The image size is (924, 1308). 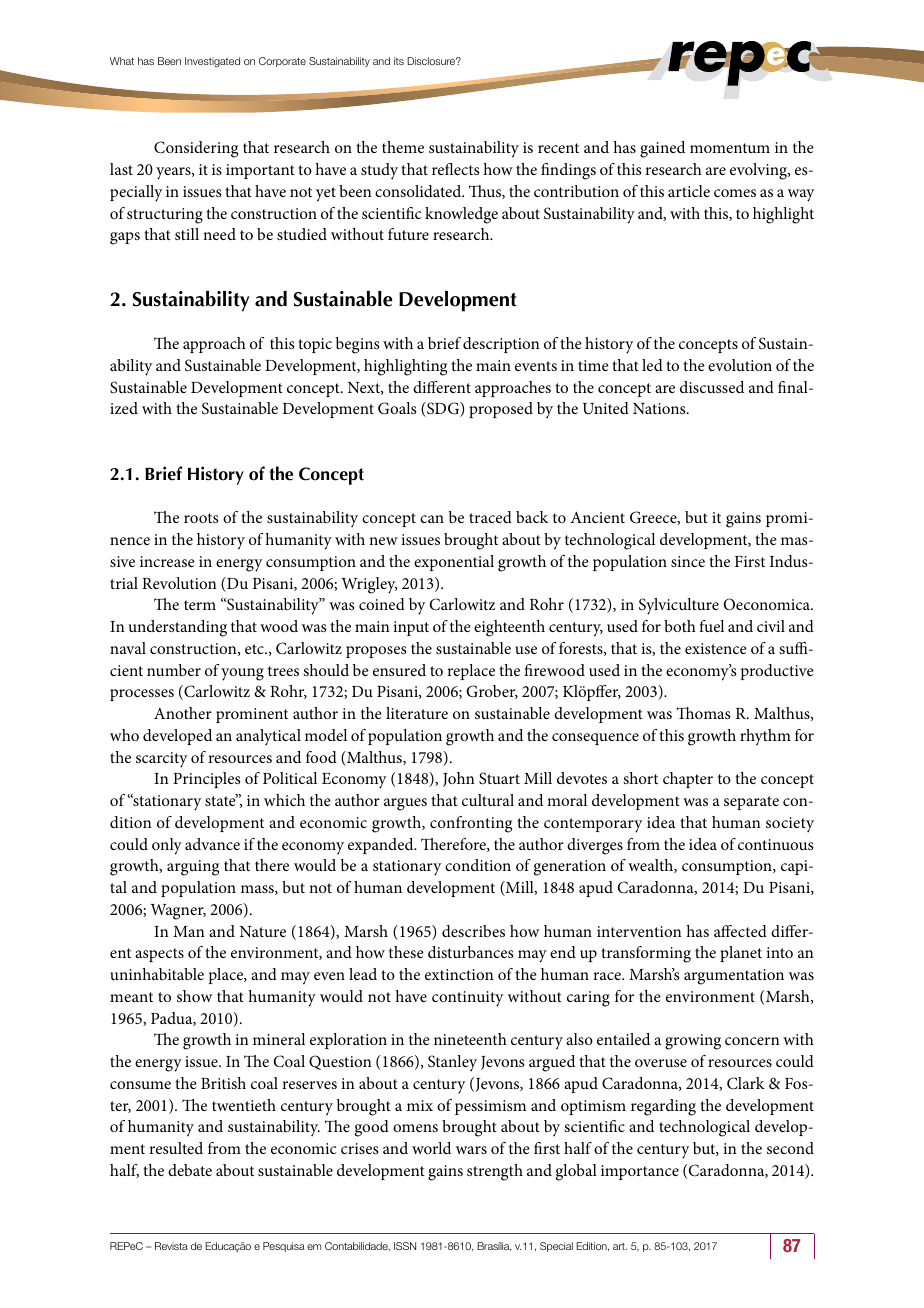 What do you see at coordinates (662, 149) in the screenshot?
I see `gained` at bounding box center [662, 149].
